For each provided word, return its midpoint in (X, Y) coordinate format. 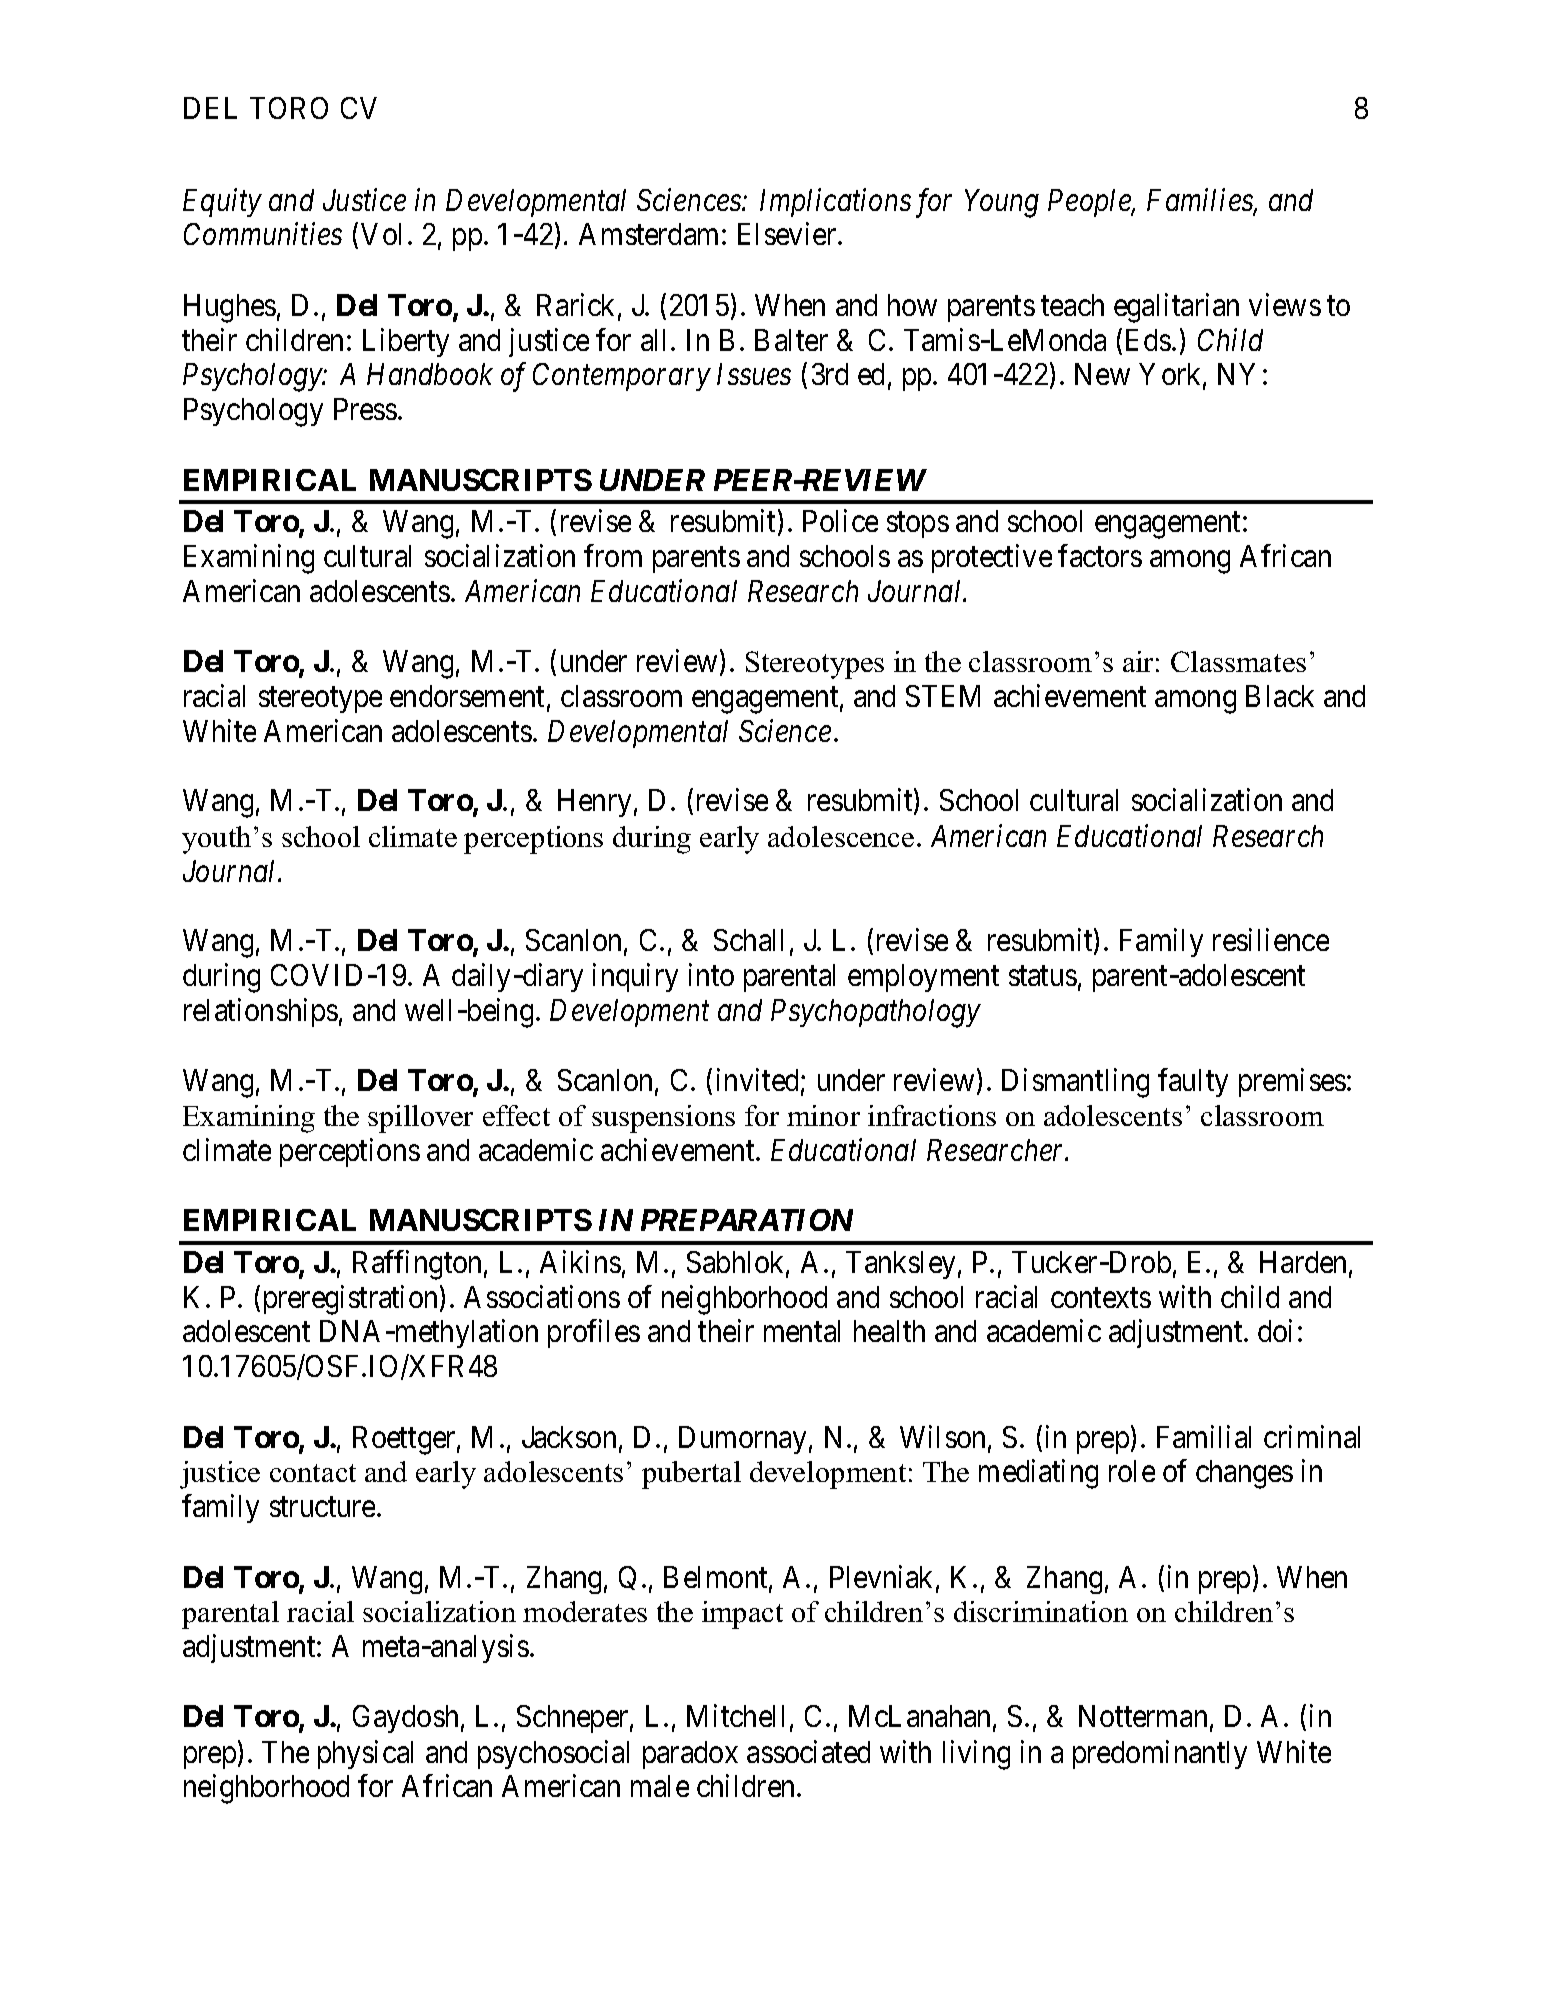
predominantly (1160, 1754)
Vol (381, 234)
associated (808, 1751)
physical (365, 1754)
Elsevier (788, 234)
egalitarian (1176, 308)
